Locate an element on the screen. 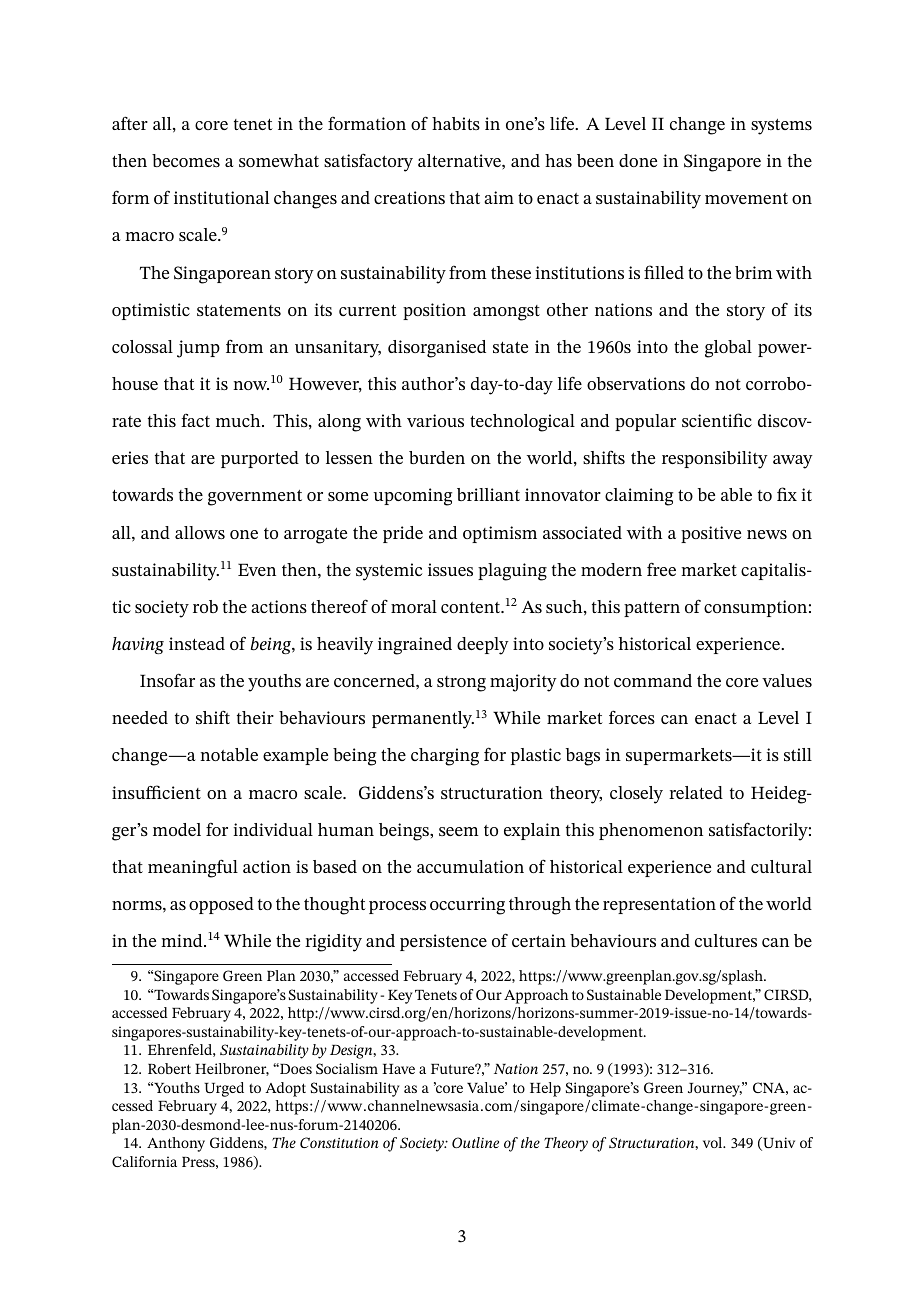 Image resolution: width=924 pixels, height=1308 pixels. movement is located at coordinates (746, 198).
